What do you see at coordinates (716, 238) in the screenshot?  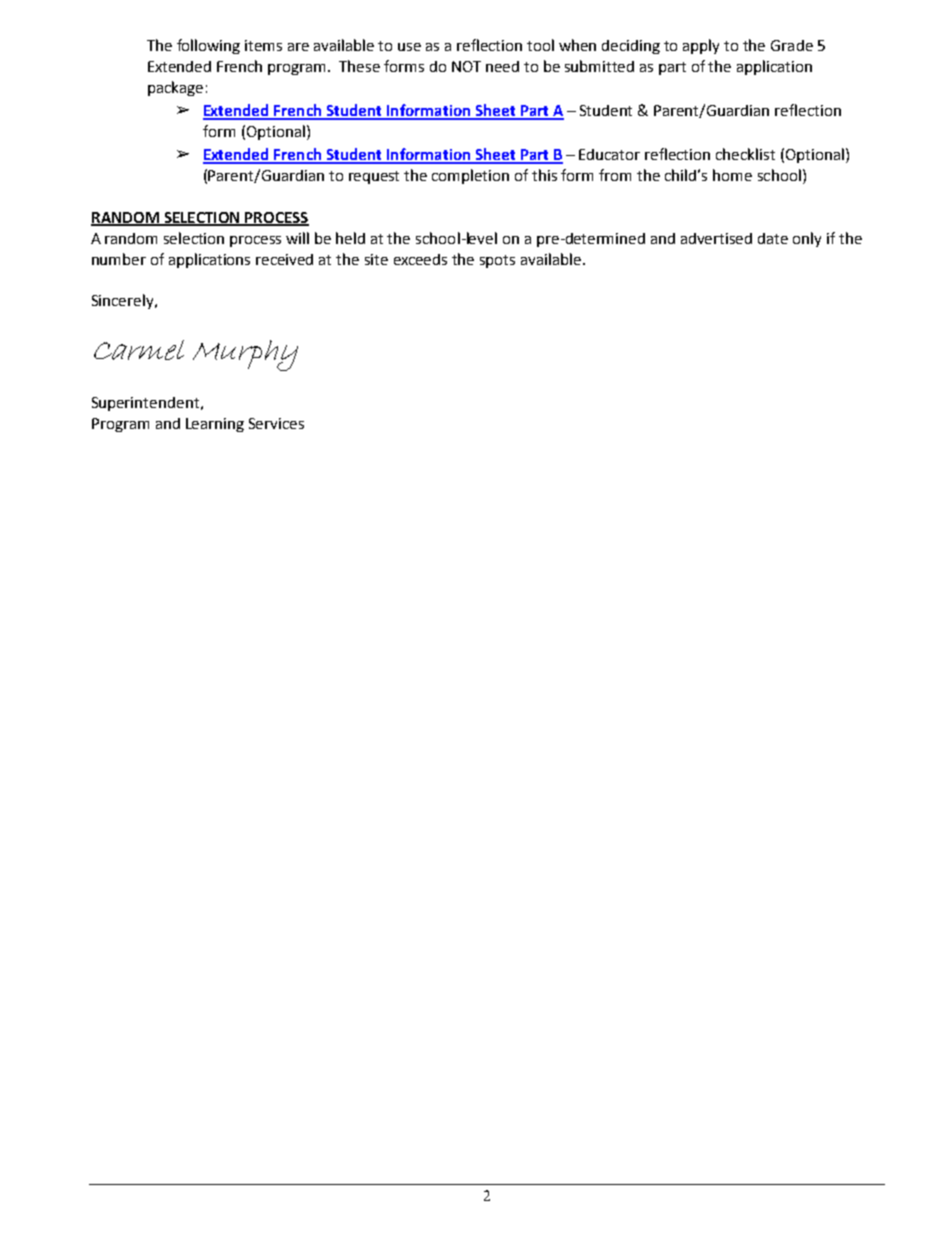 I see `advertised` at bounding box center [716, 238].
